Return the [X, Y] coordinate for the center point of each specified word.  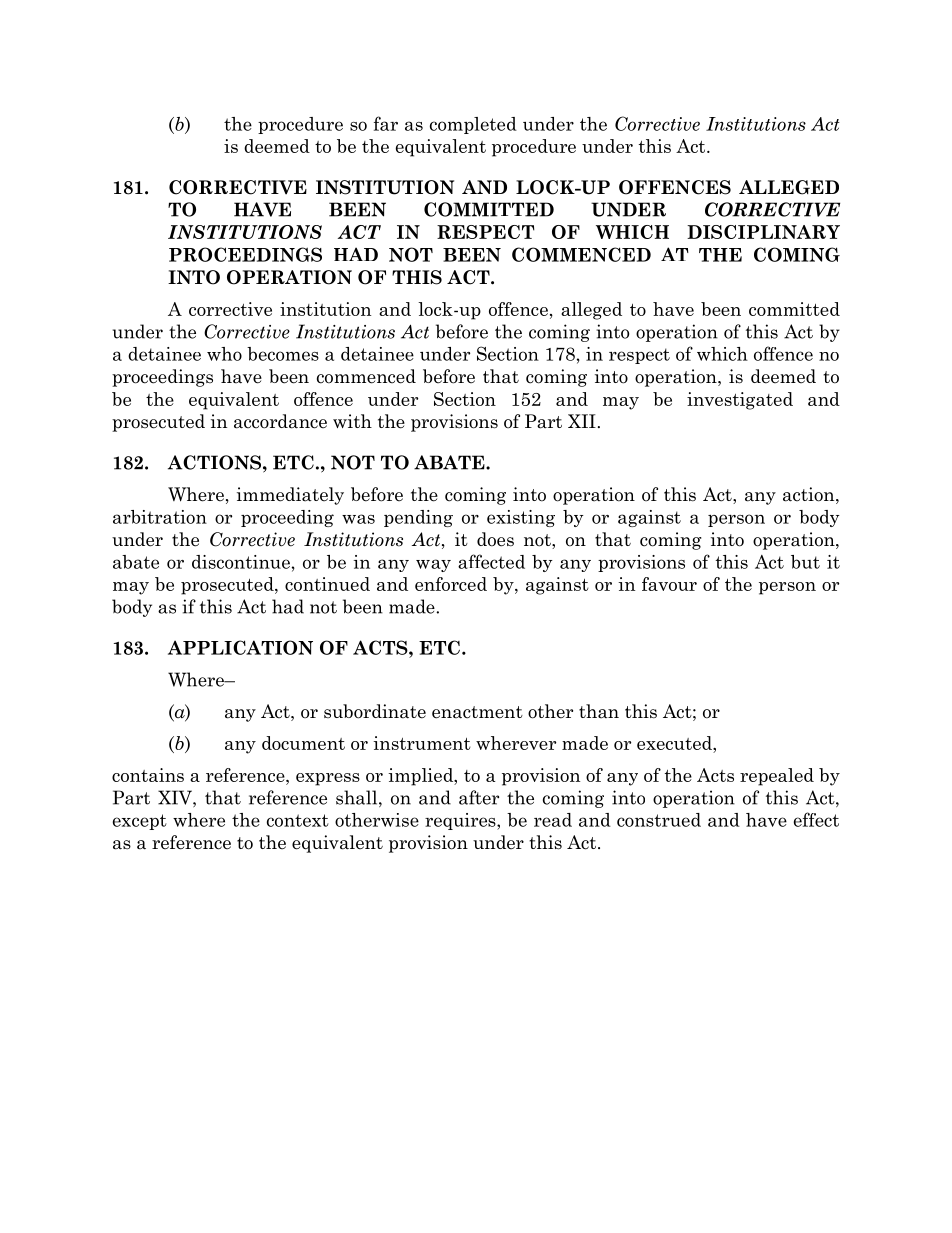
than [599, 711]
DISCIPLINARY [763, 232]
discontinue [241, 562]
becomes [283, 354]
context [298, 820]
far [386, 123]
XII [582, 421]
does [495, 539]
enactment [477, 712]
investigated [740, 401]
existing [521, 518]
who [224, 354]
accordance [280, 421]
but [805, 562]
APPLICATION [240, 647]
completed [473, 125]
